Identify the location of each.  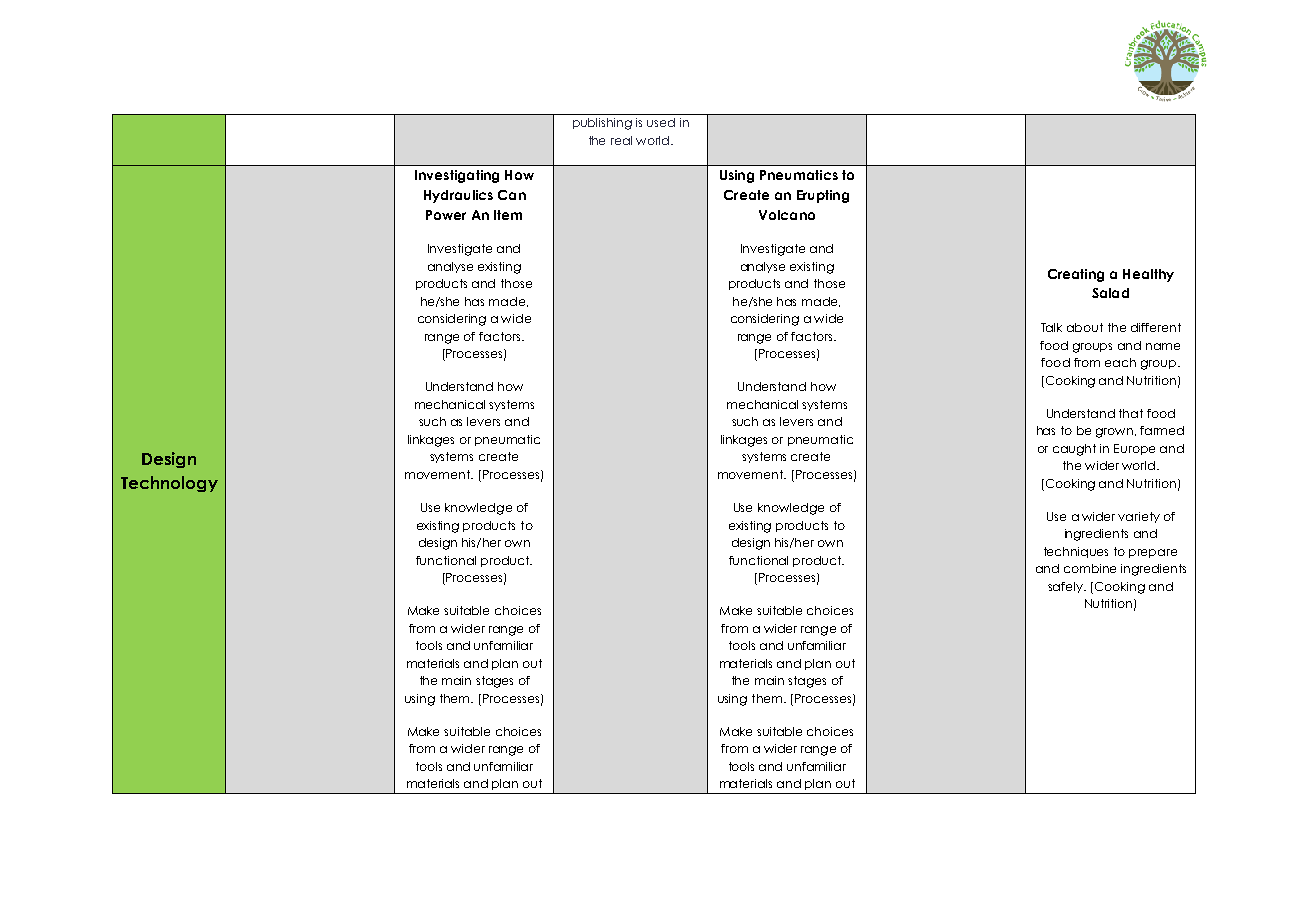
(1120, 362).
